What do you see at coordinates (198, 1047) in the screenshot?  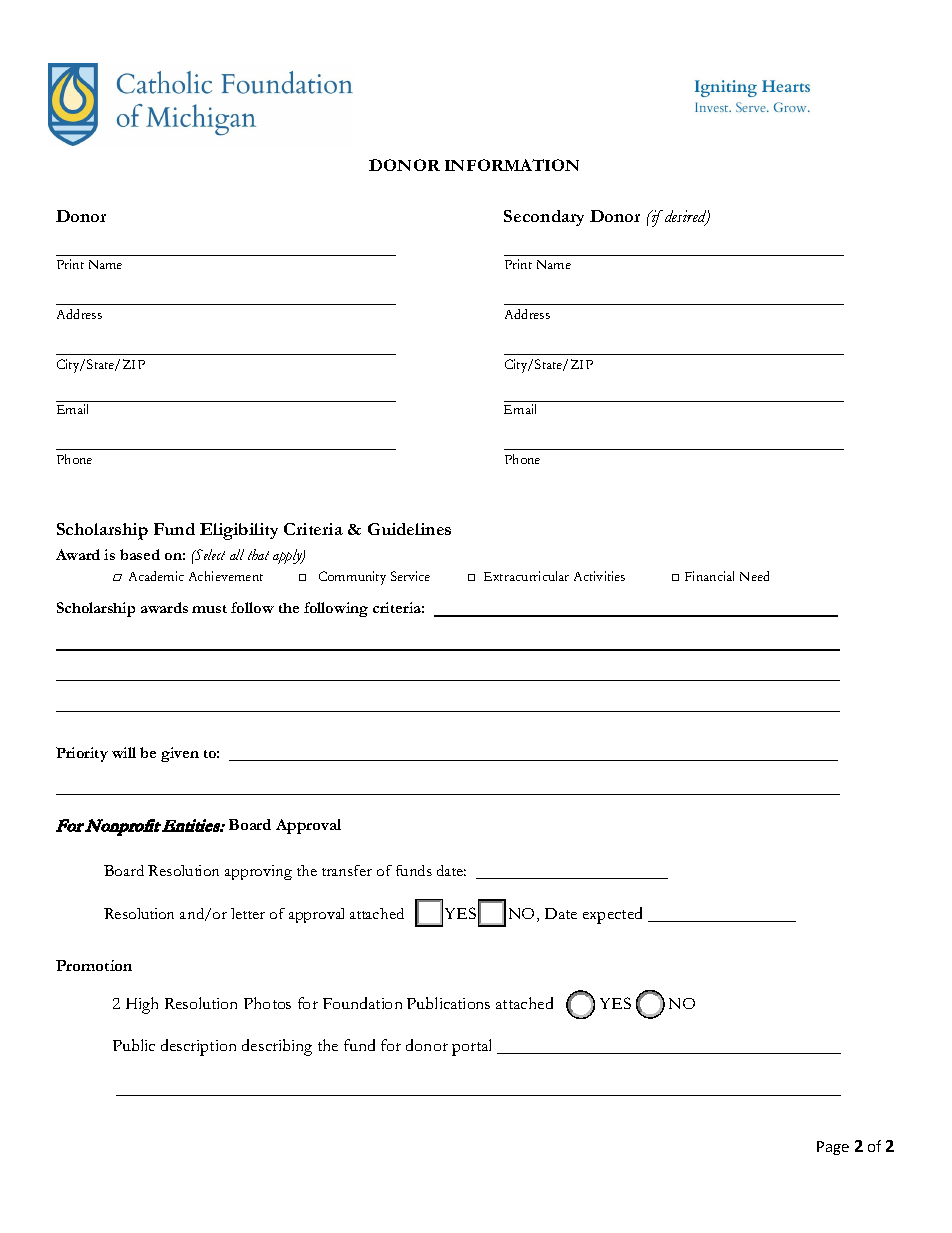 I see `description` at bounding box center [198, 1047].
